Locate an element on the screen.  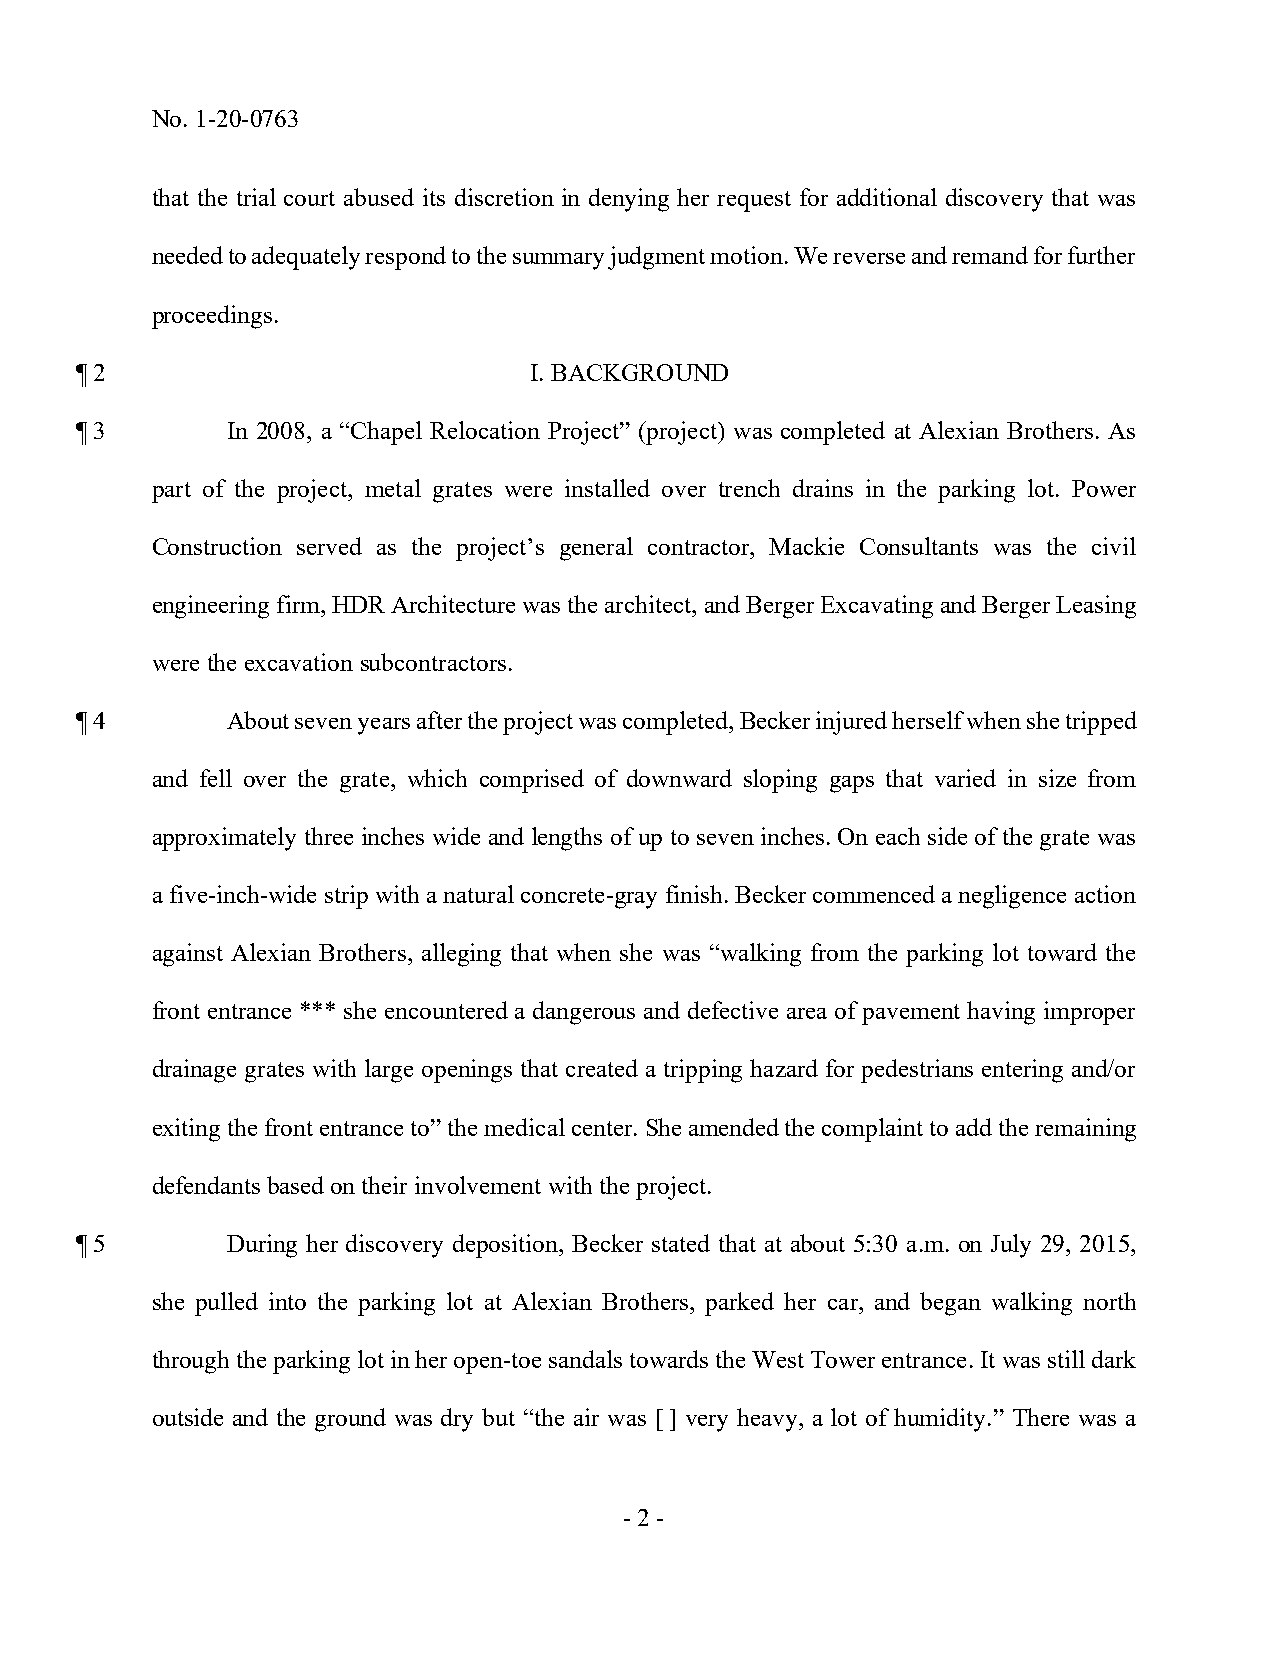
judgment is located at coordinates (656, 258).
